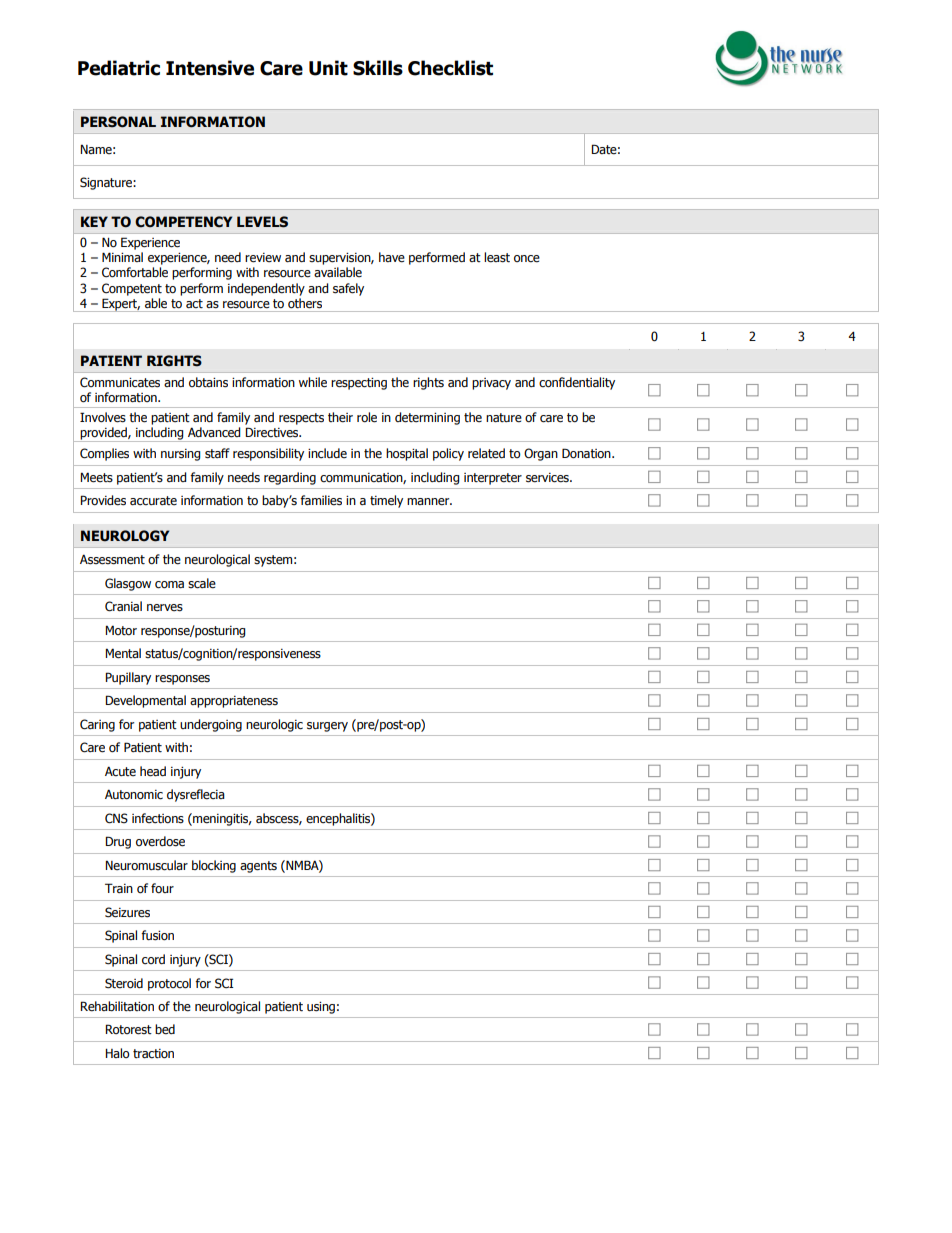  I want to click on safely, so click(348, 289).
